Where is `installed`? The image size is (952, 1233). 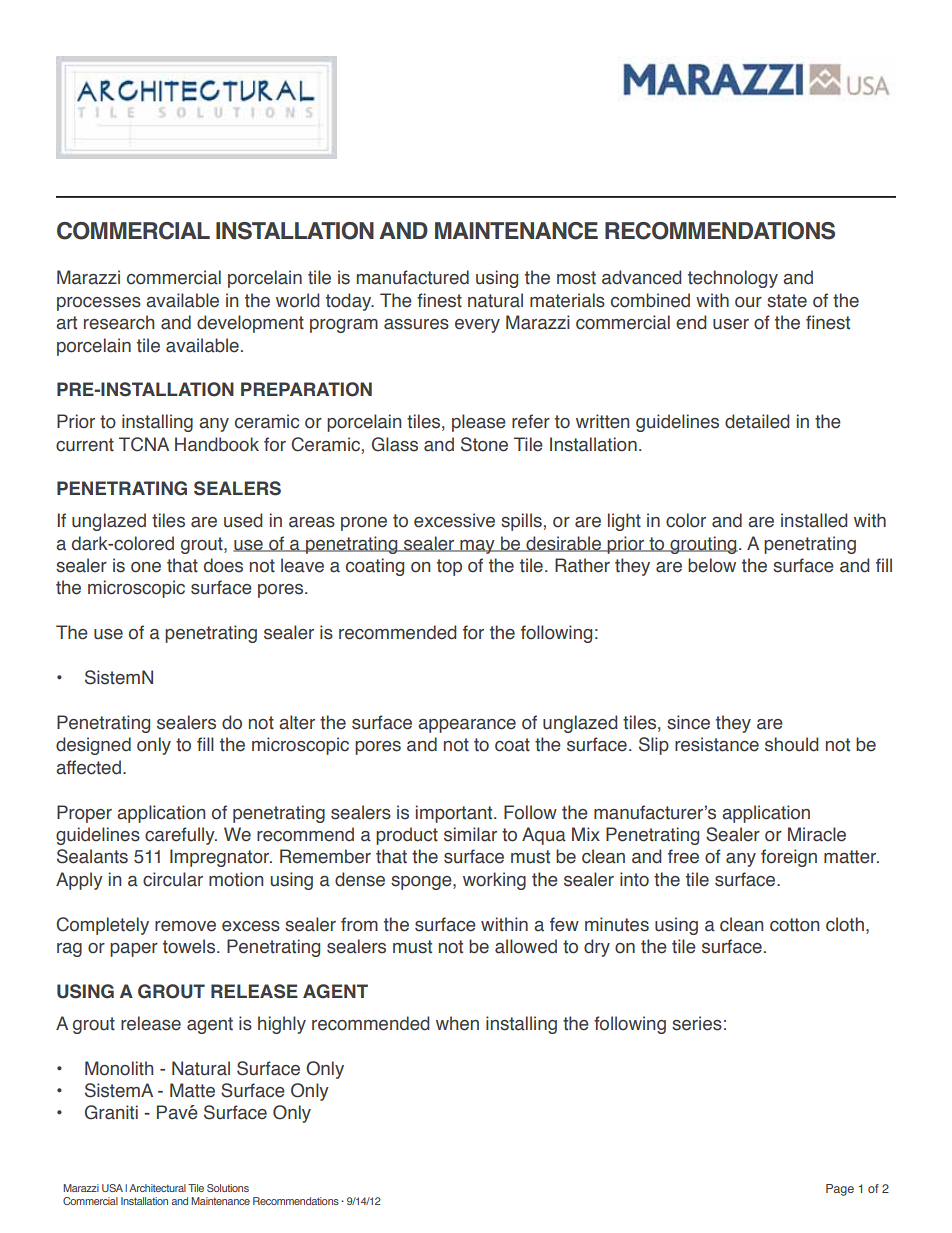 installed is located at coordinates (814, 520).
